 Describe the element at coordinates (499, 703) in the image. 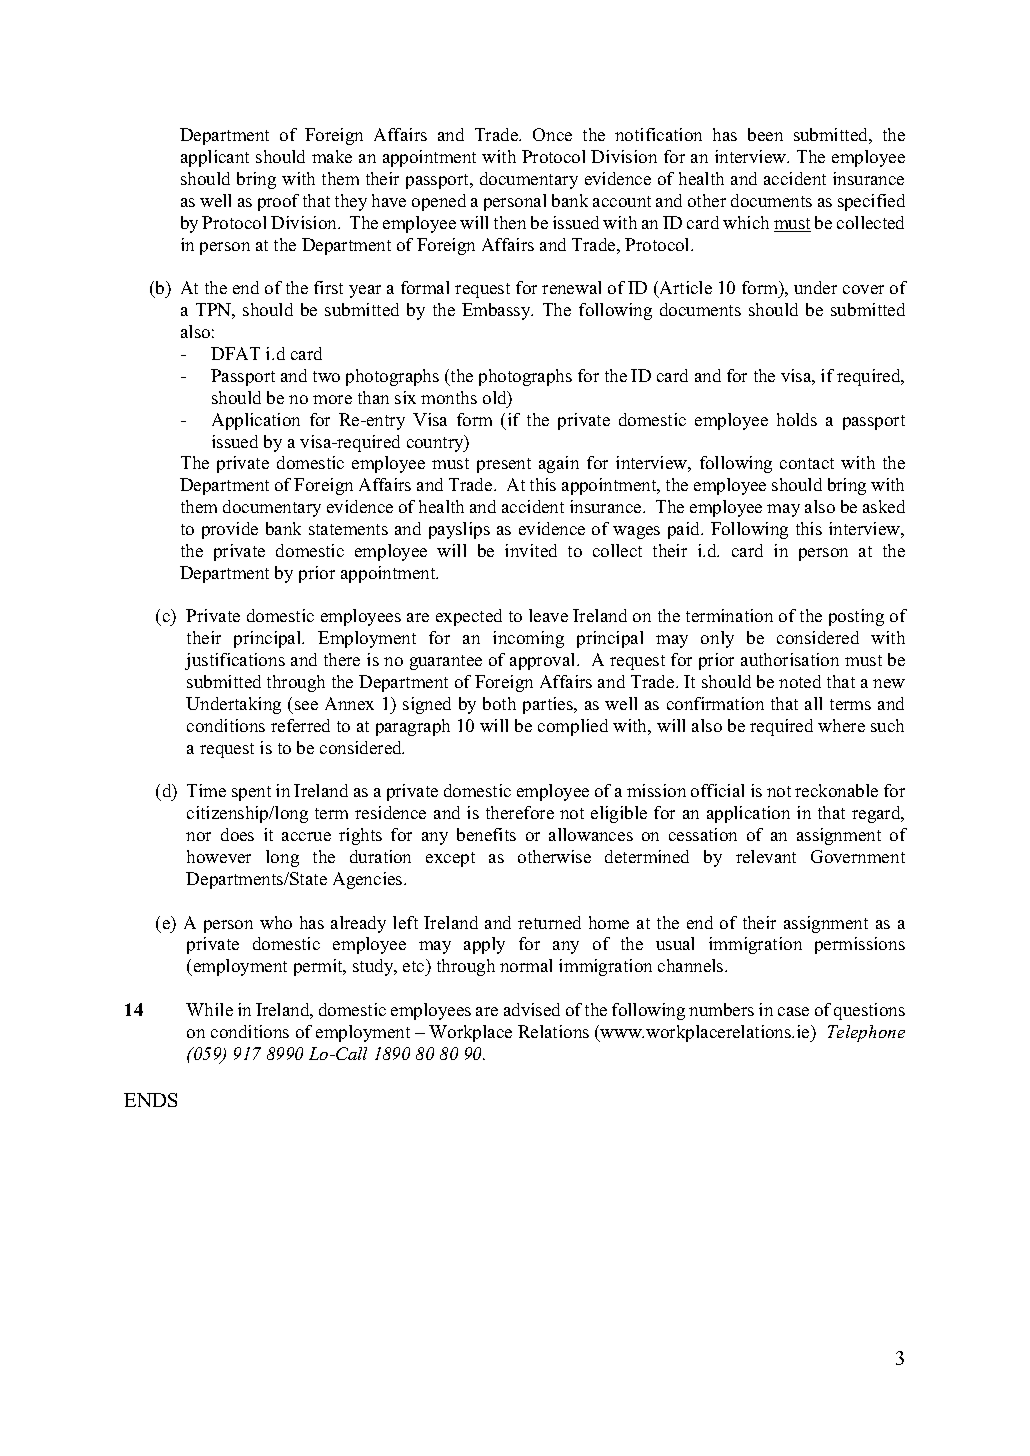

I see `both` at that location.
